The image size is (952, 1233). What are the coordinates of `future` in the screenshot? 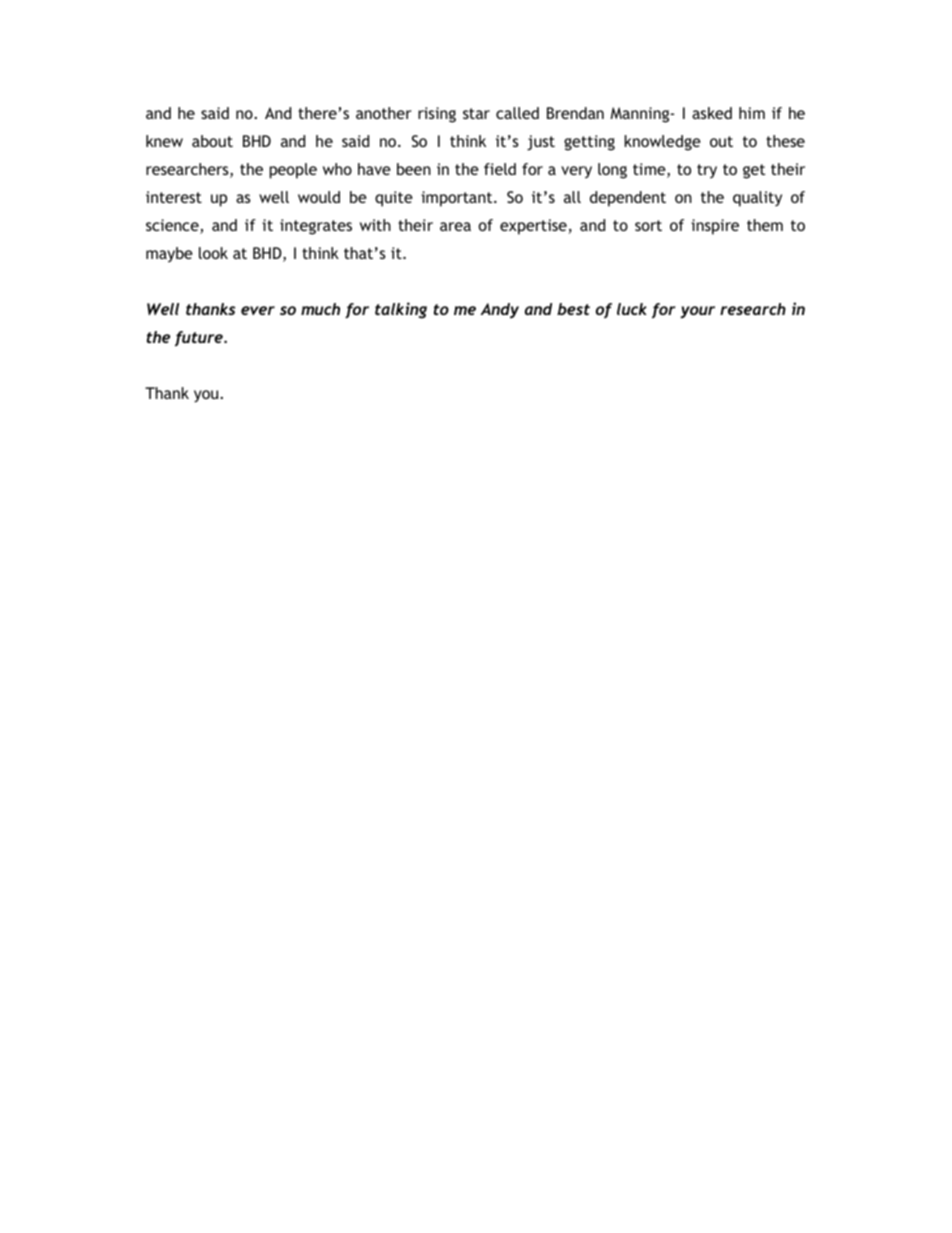 It's located at (200, 339).
